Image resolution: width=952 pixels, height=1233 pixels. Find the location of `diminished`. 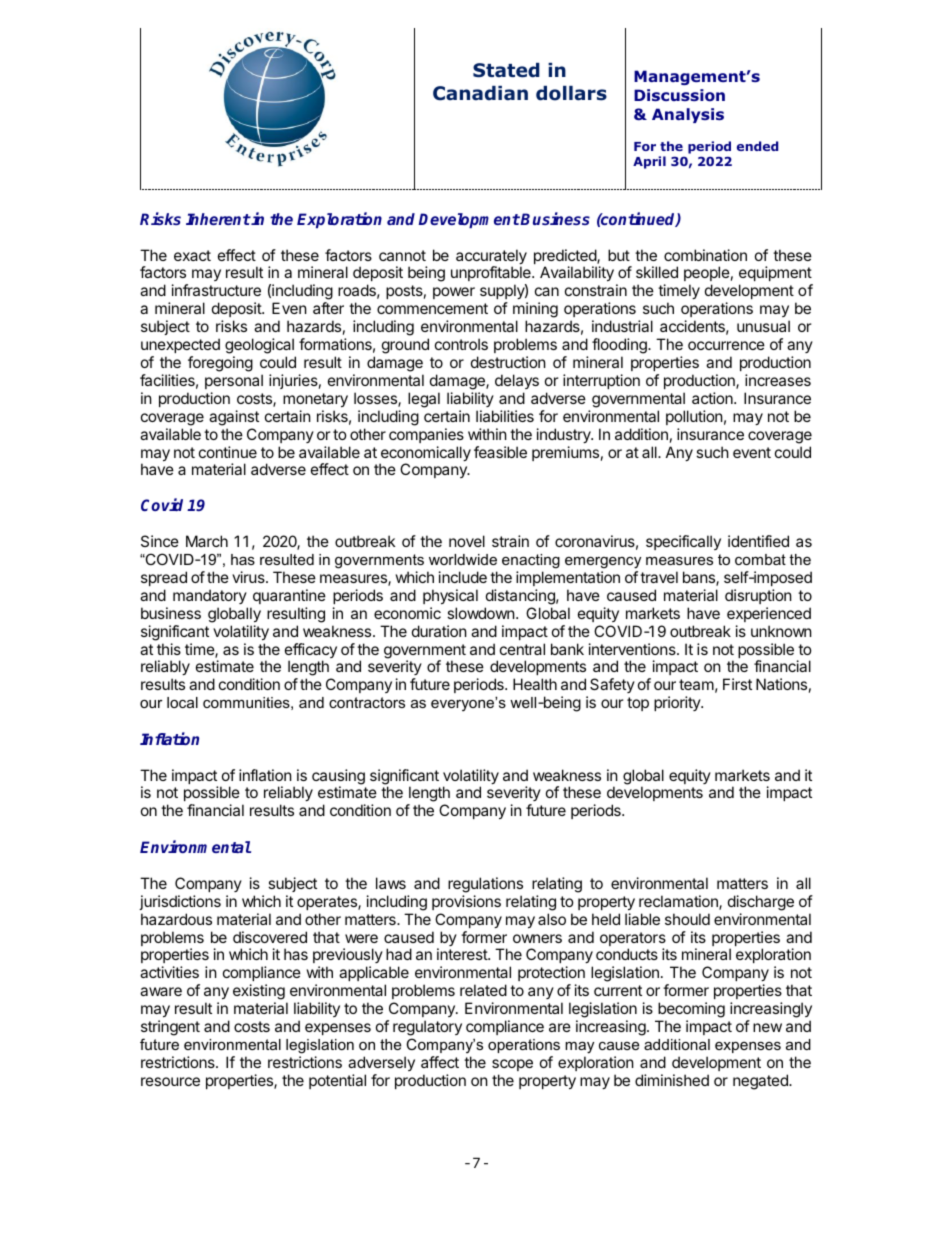

diminished is located at coordinates (672, 1080).
